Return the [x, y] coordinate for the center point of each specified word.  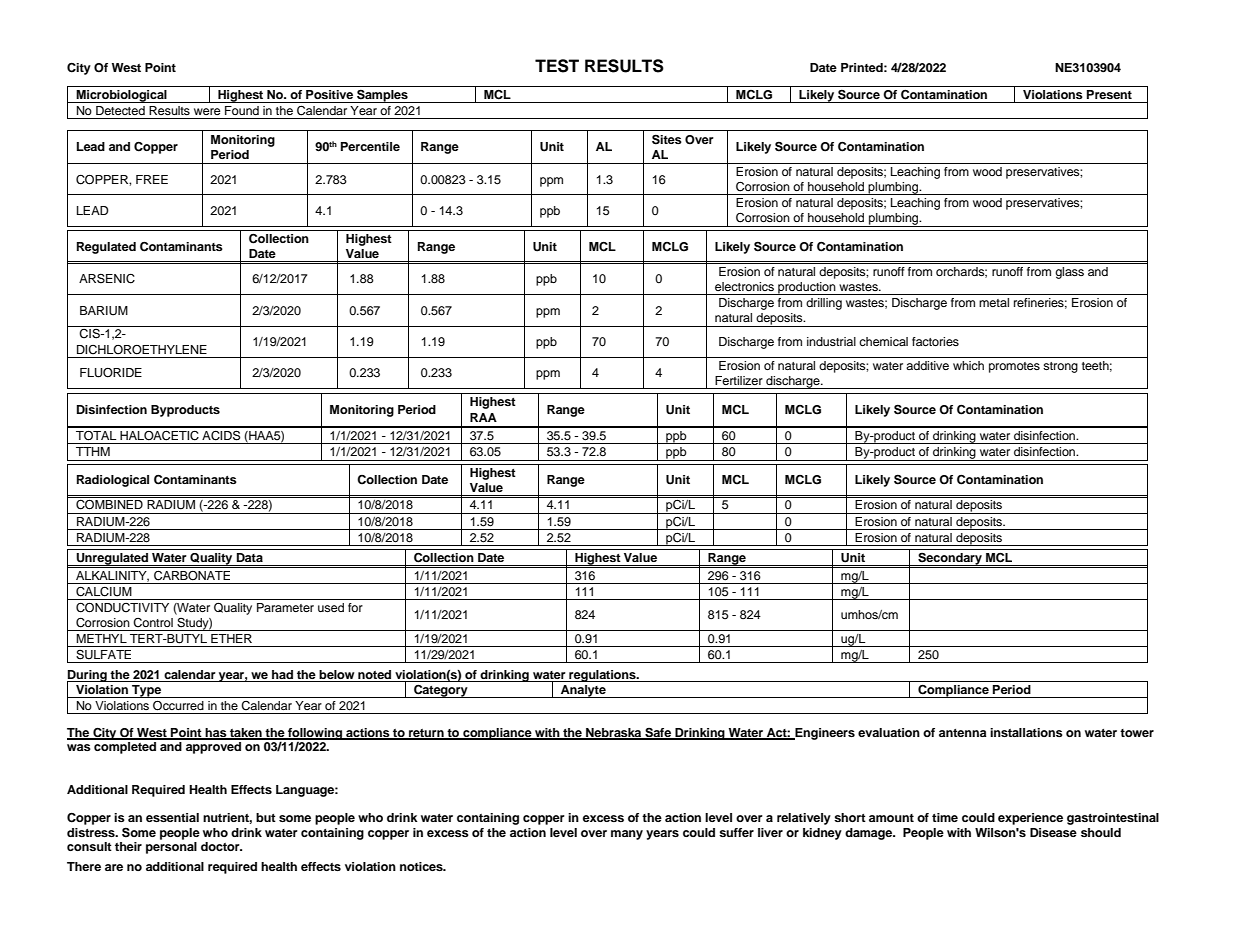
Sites [667, 139]
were [207, 111]
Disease [1053, 832]
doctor [221, 846]
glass [1069, 273]
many [627, 835]
